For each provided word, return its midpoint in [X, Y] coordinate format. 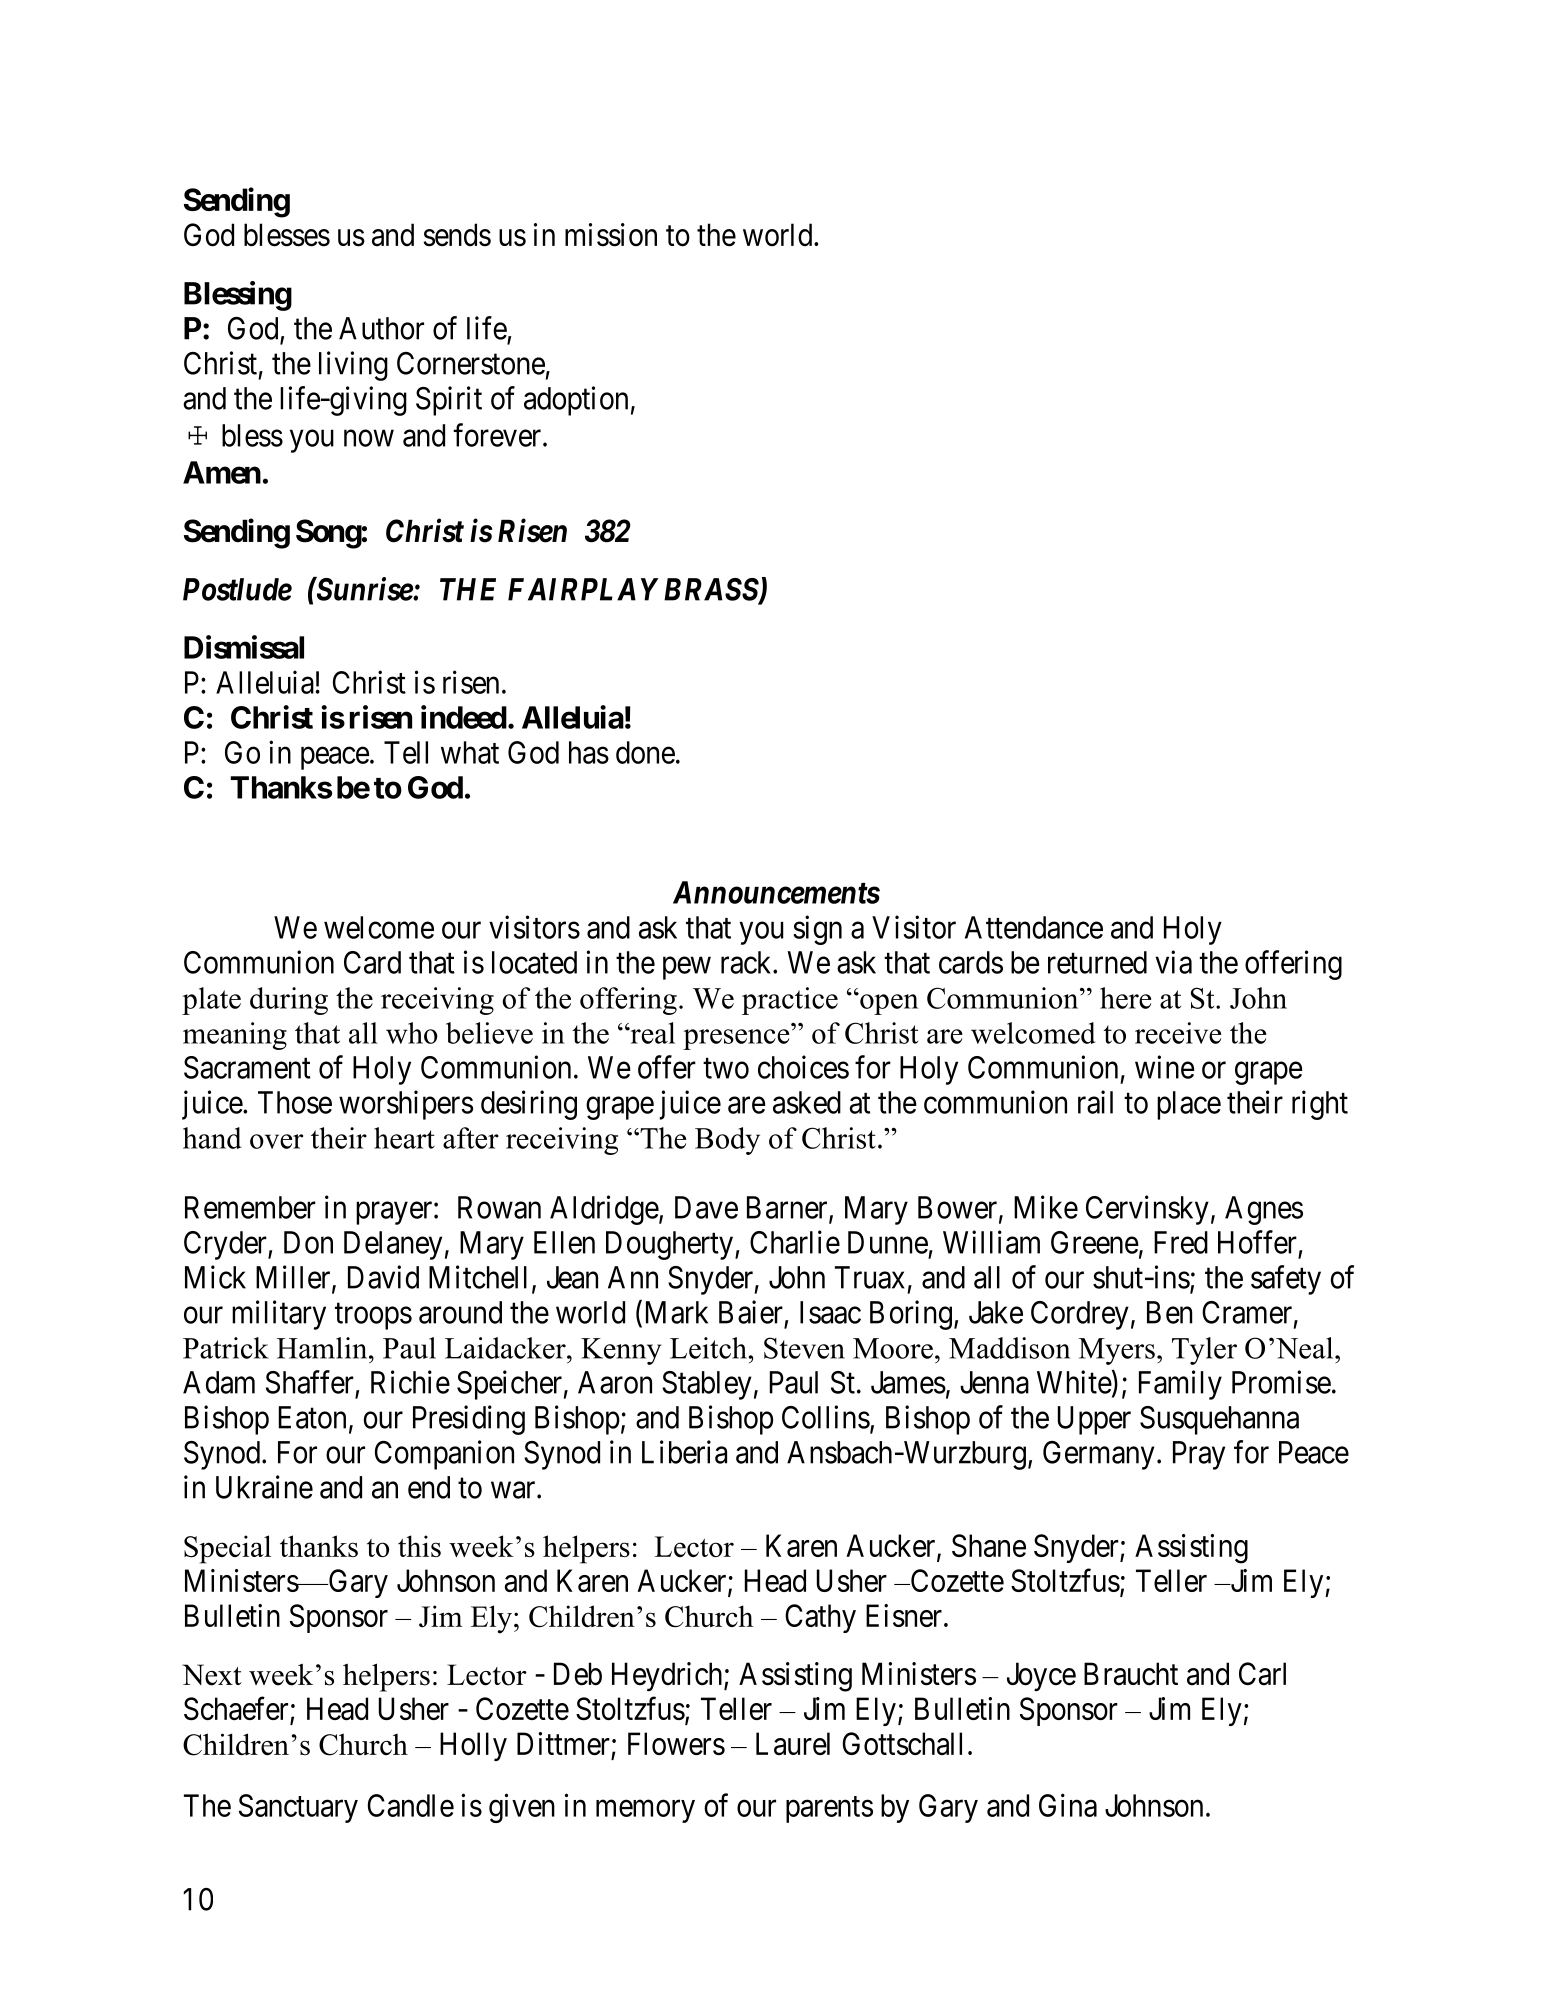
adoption [576, 401]
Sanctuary [298, 1808]
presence [736, 1039]
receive [1178, 1033]
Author [381, 328]
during [289, 1001]
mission [611, 235]
